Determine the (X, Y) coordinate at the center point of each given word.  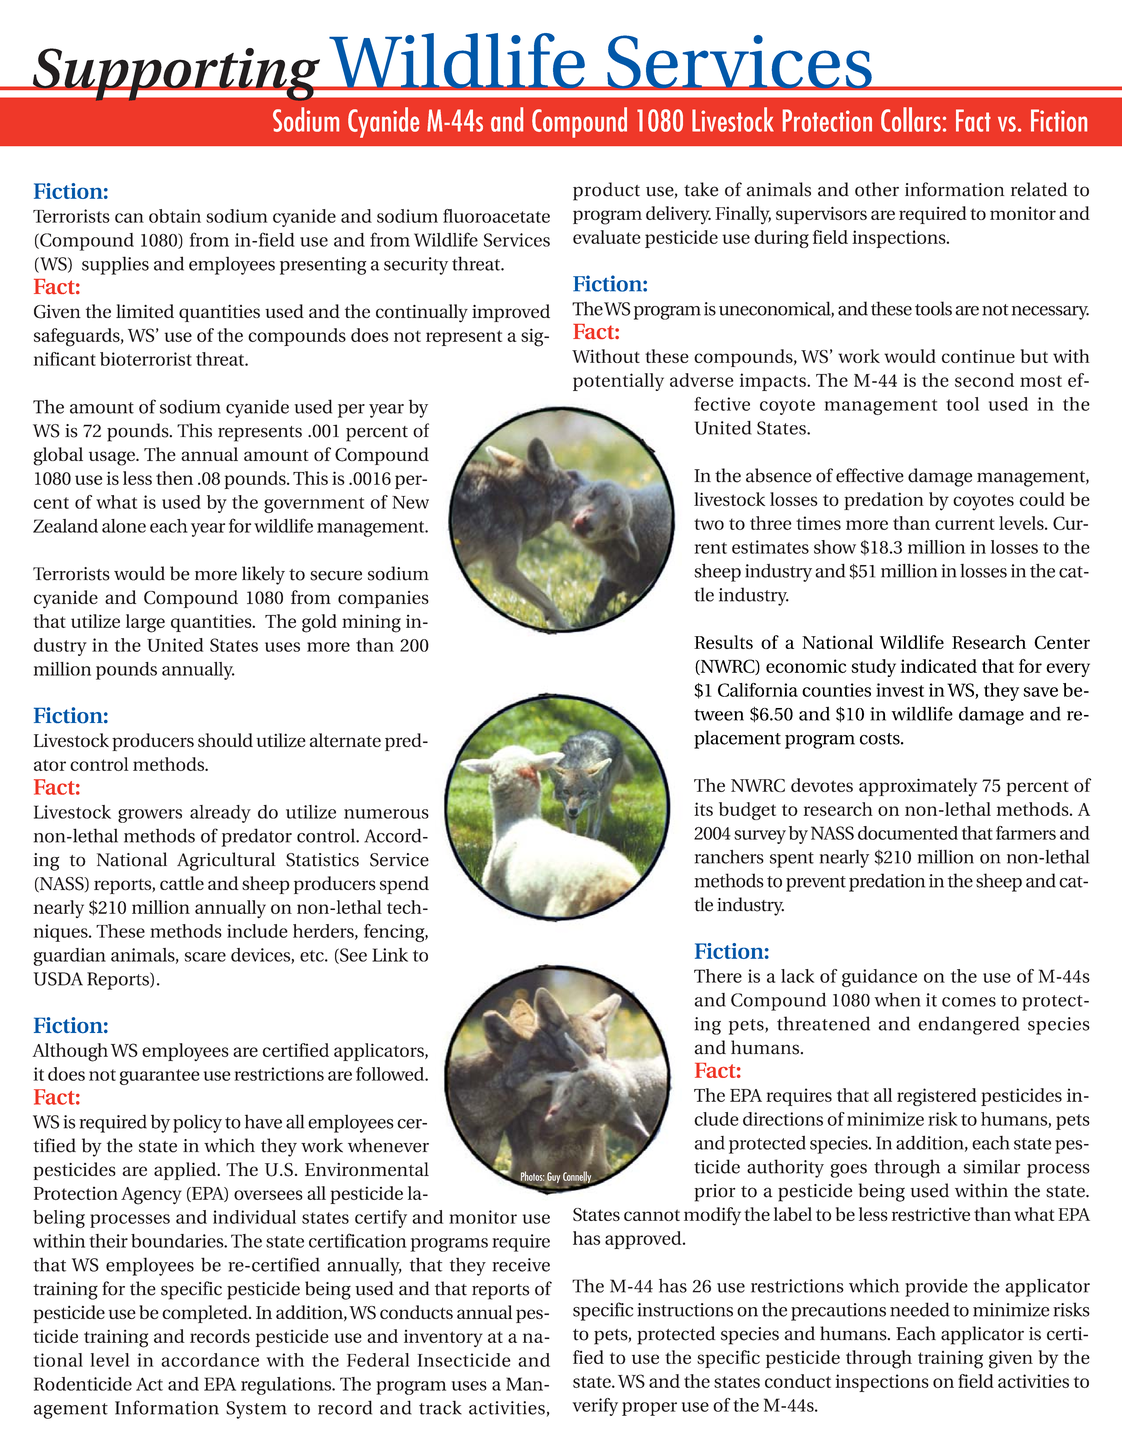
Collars (911, 119)
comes (969, 1002)
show (835, 547)
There (718, 976)
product (606, 191)
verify (595, 1407)
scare (205, 957)
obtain (175, 216)
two (709, 524)
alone (124, 526)
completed (206, 1314)
